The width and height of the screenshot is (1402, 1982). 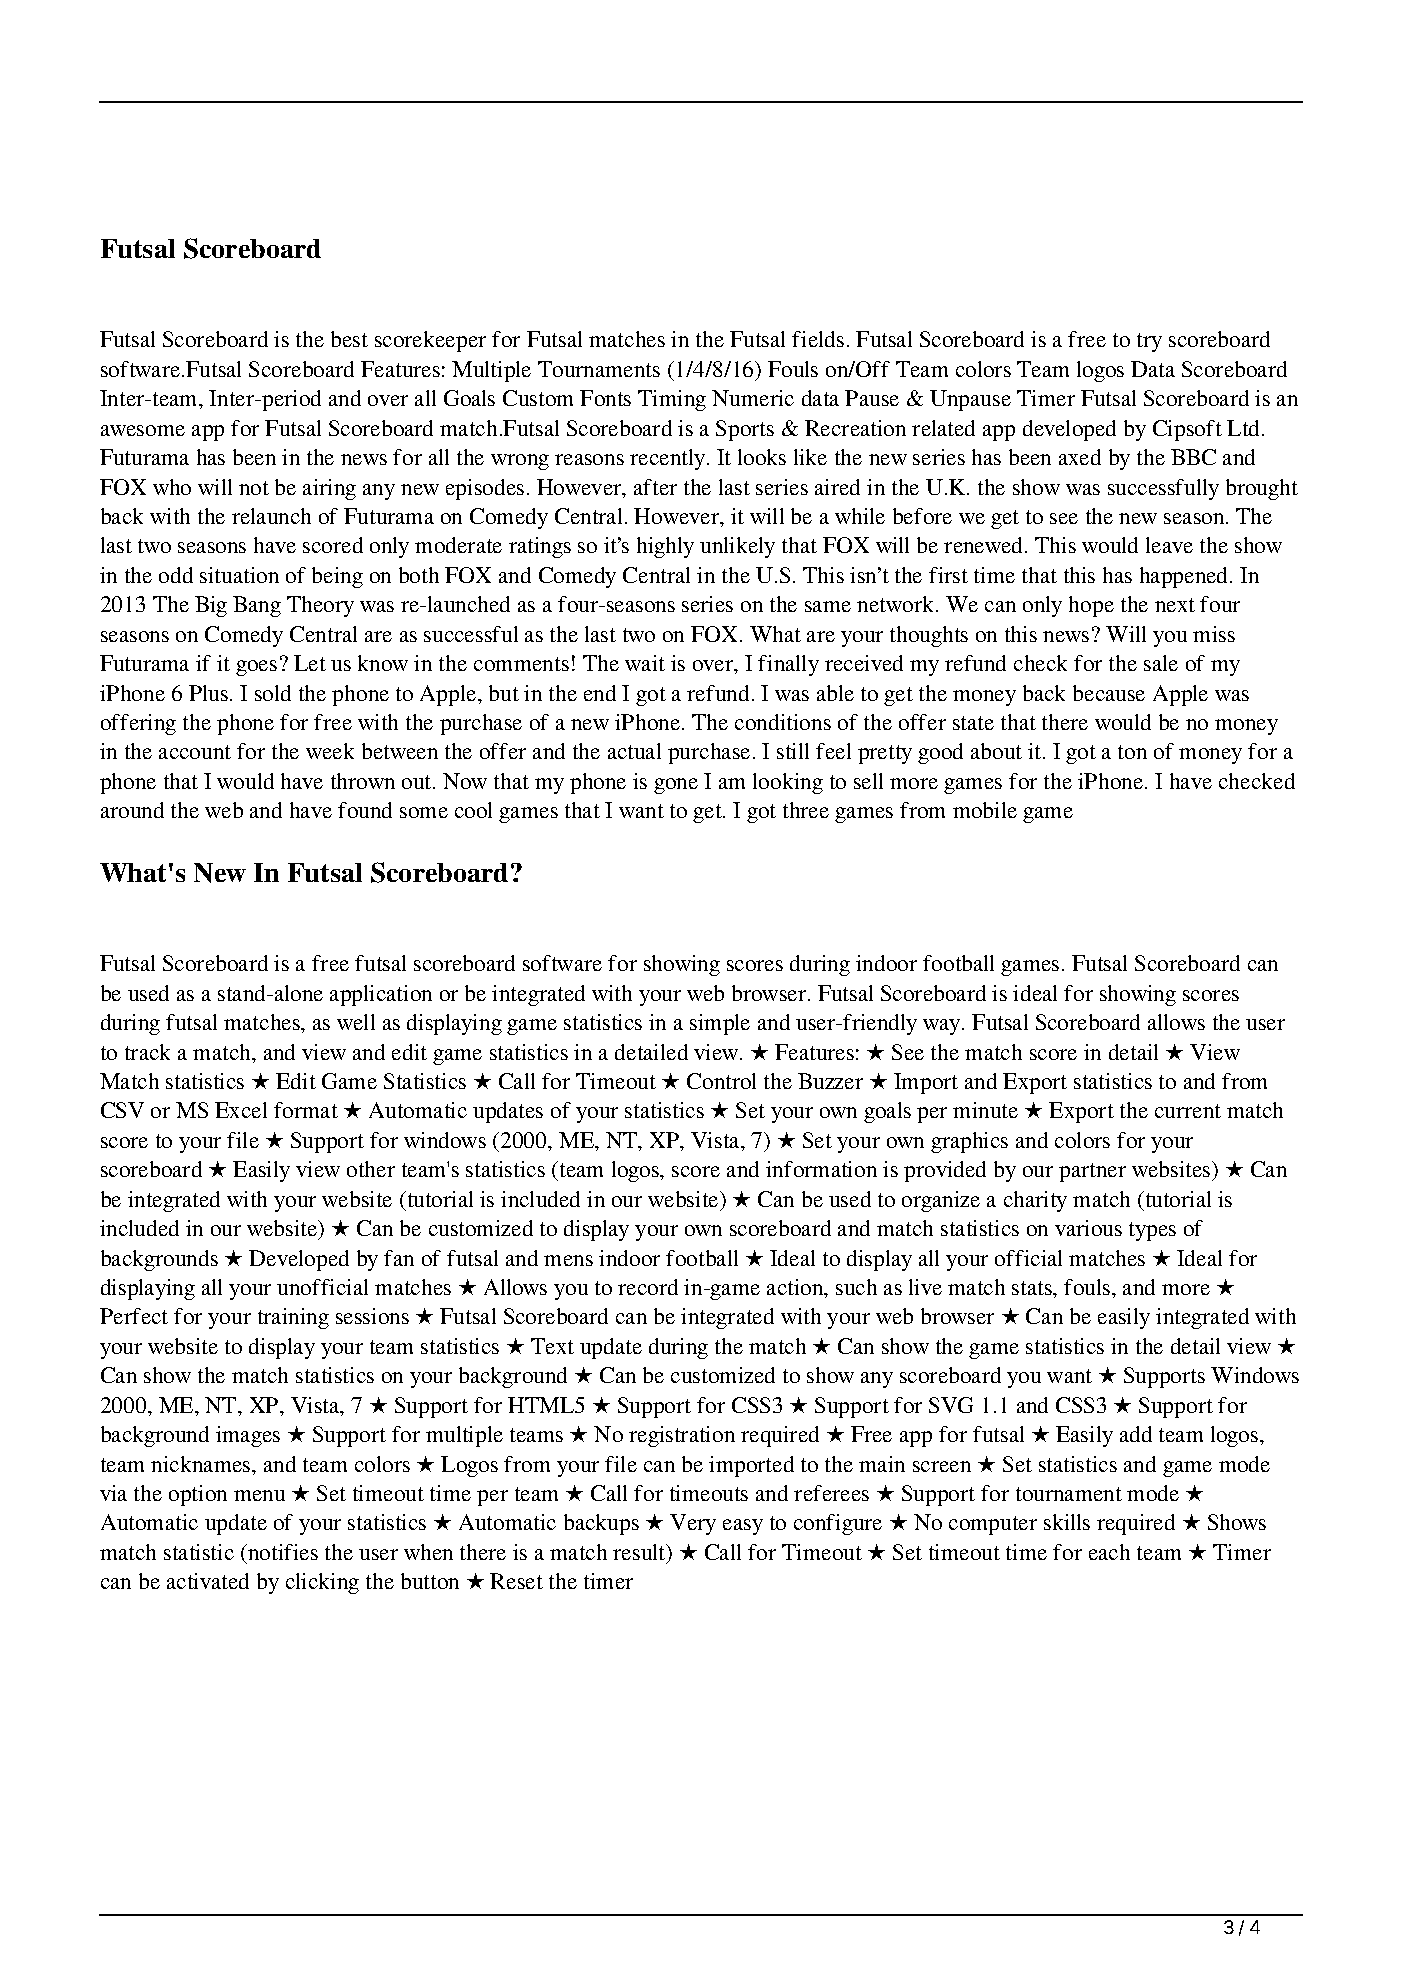 I want to click on application, so click(x=381, y=995).
